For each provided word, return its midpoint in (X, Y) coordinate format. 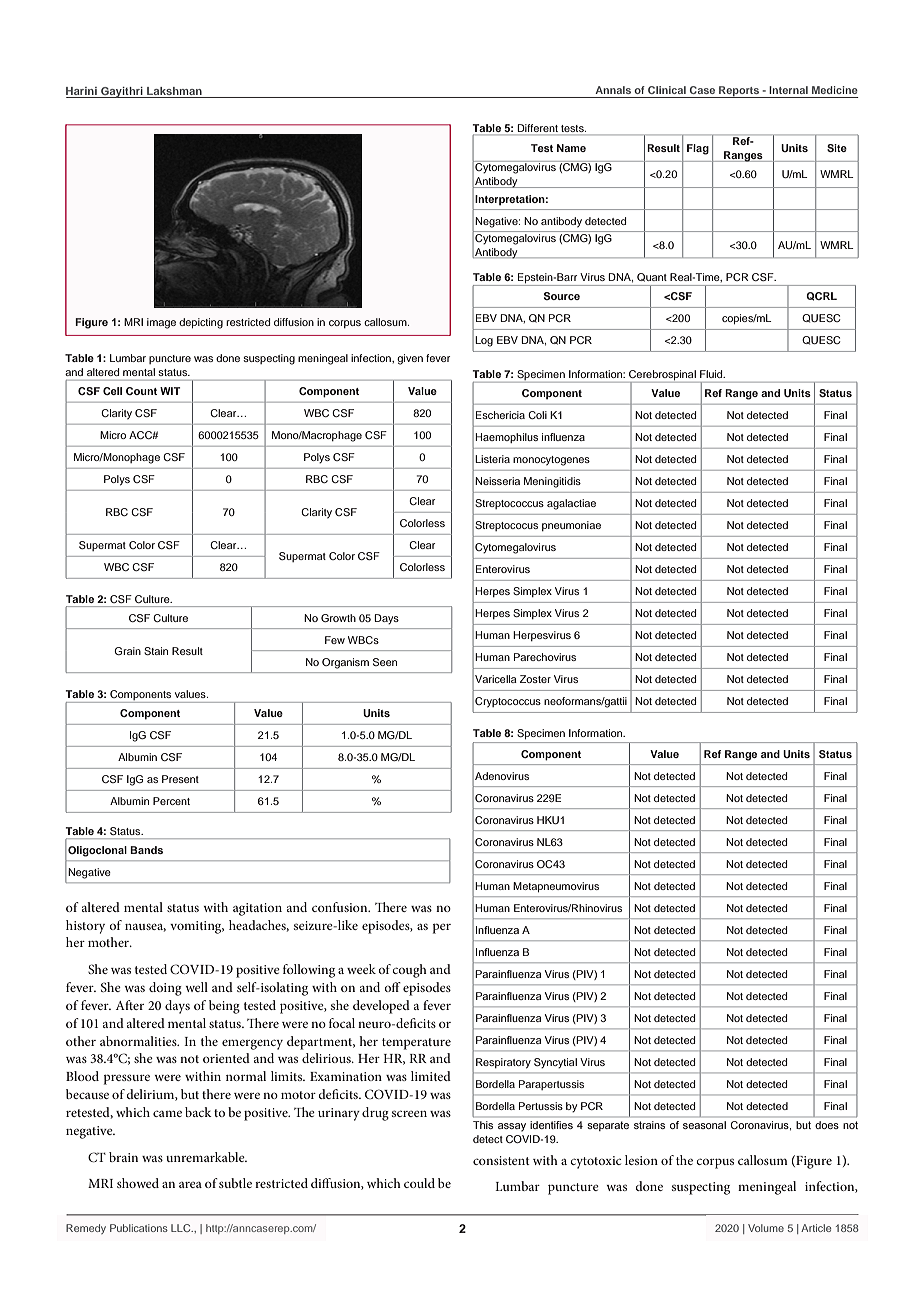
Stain (156, 651)
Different (537, 129)
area (190, 1185)
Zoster (535, 679)
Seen (385, 662)
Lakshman (174, 92)
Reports (739, 92)
